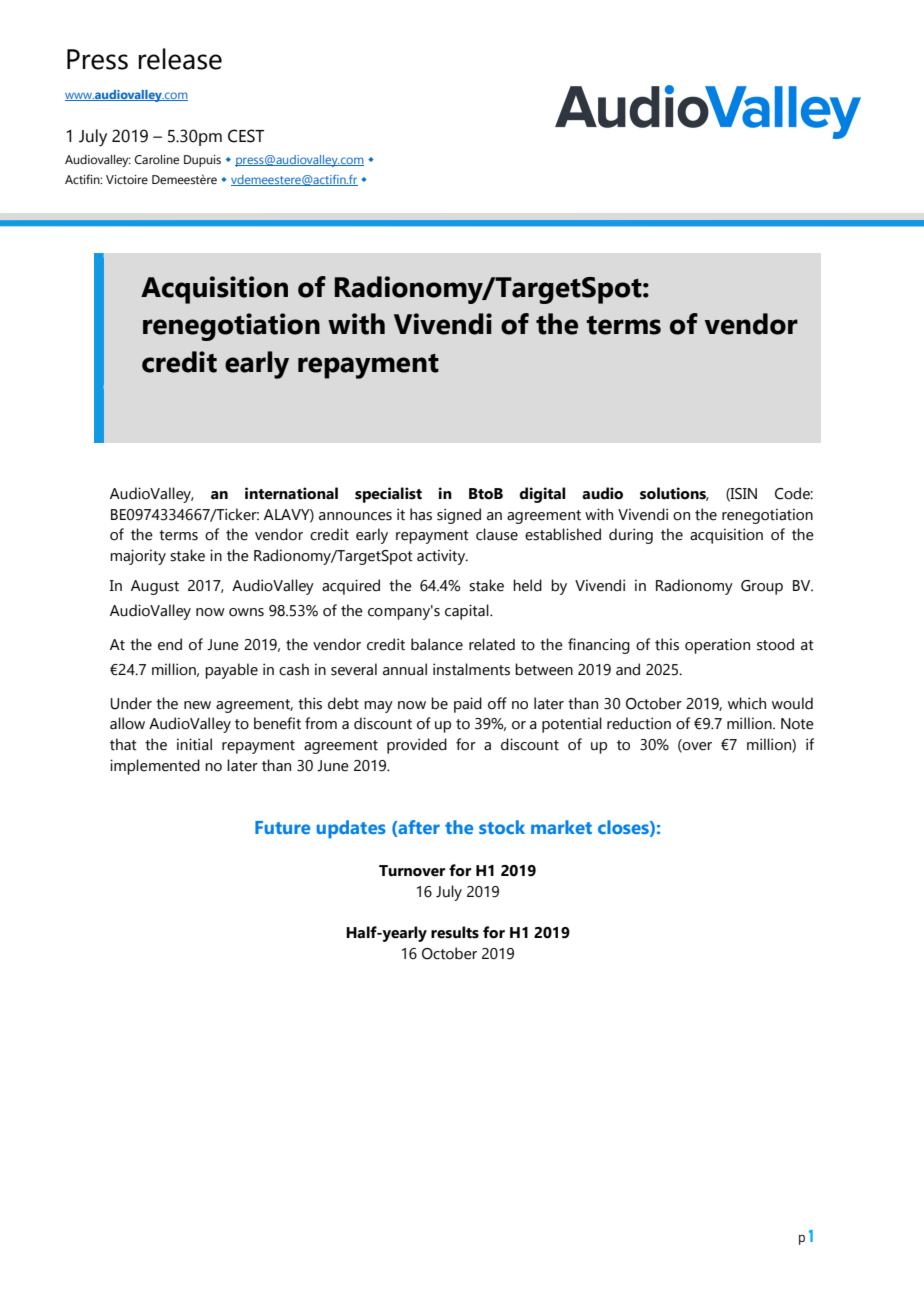 The height and width of the document is (1308, 924). Describe the element at coordinates (246, 136) in the document. I see `CEST` at that location.
